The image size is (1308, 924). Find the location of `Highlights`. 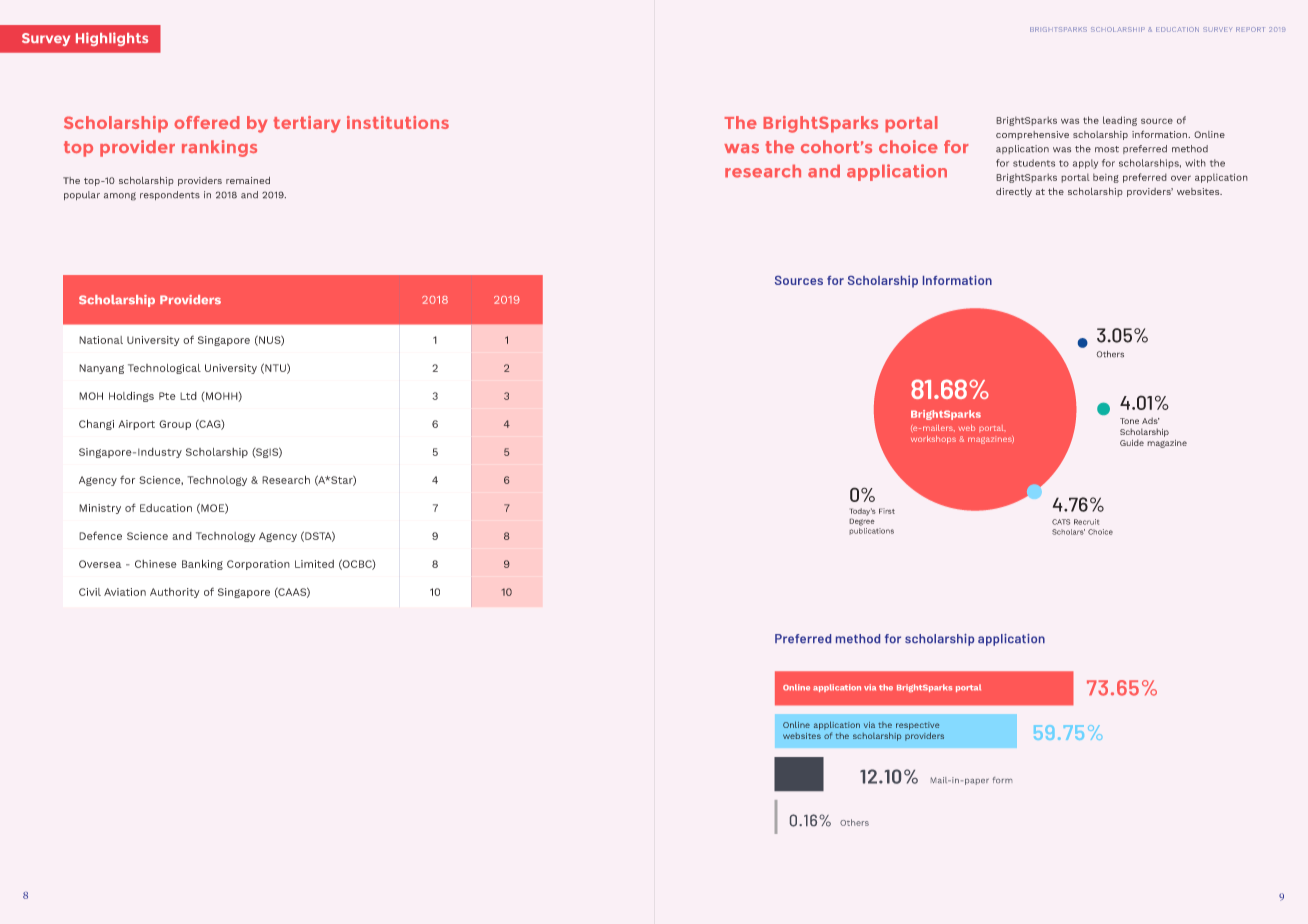

Highlights is located at coordinates (112, 39).
